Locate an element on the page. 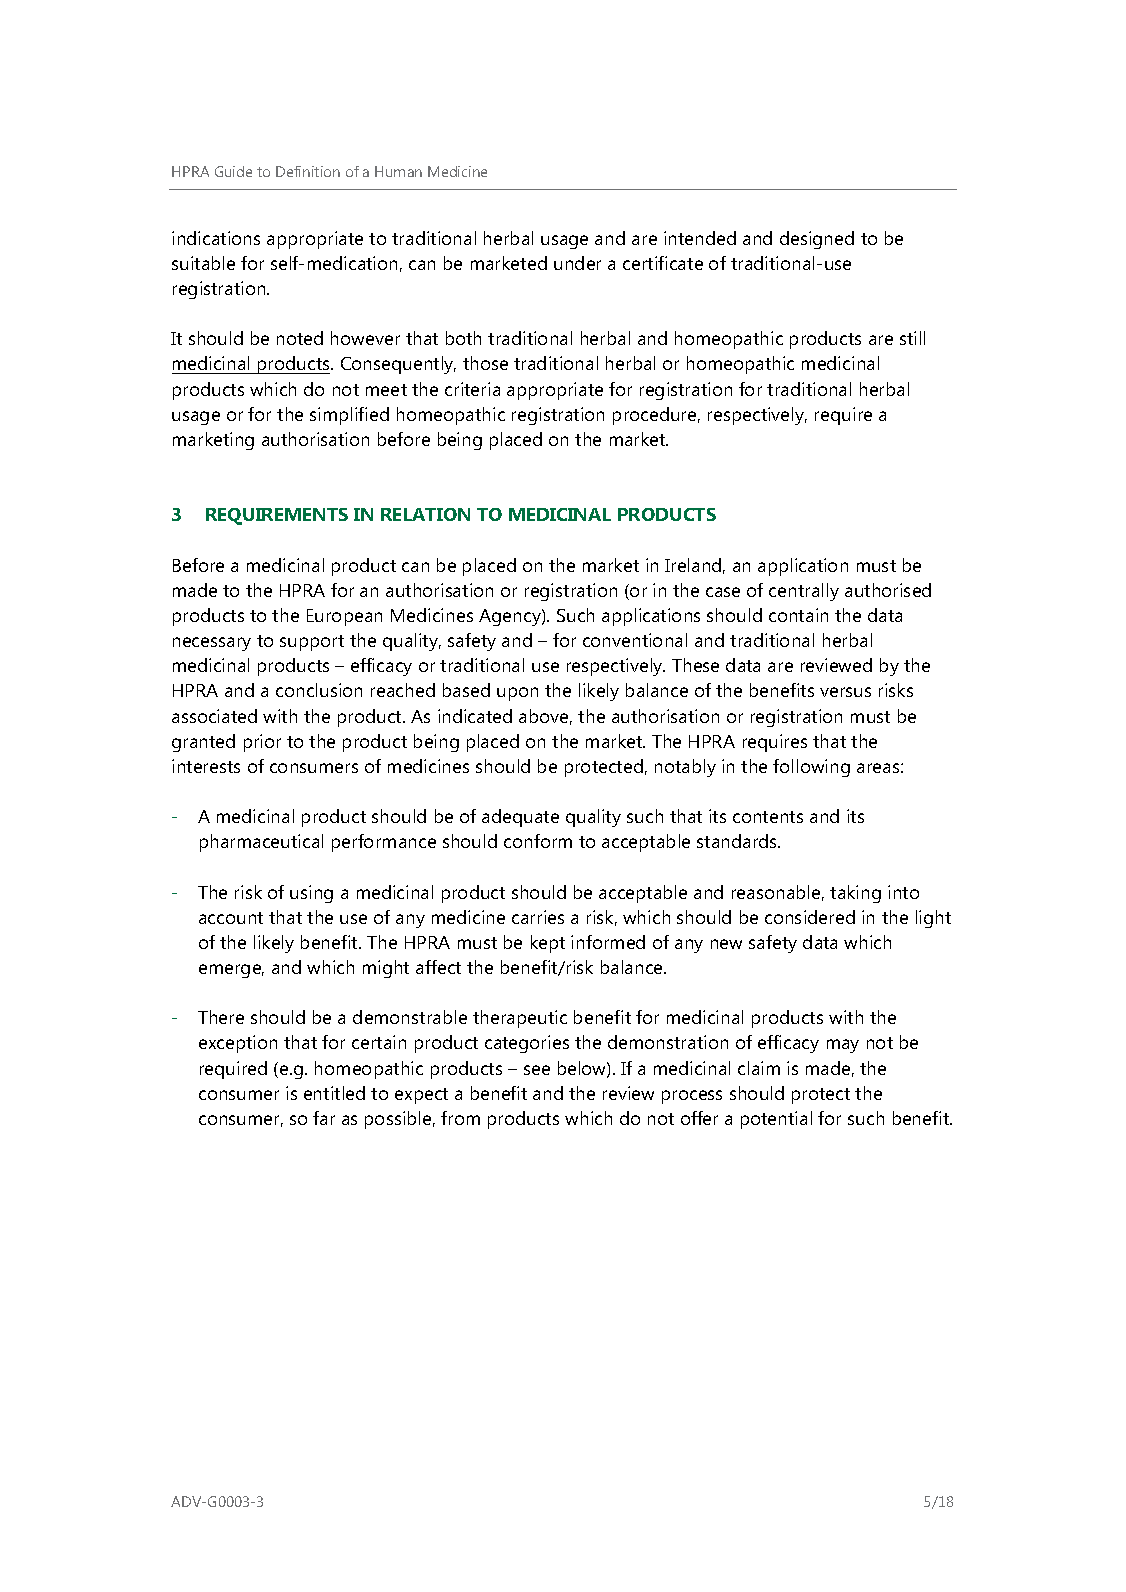 The image size is (1126, 1592). designed is located at coordinates (817, 240).
